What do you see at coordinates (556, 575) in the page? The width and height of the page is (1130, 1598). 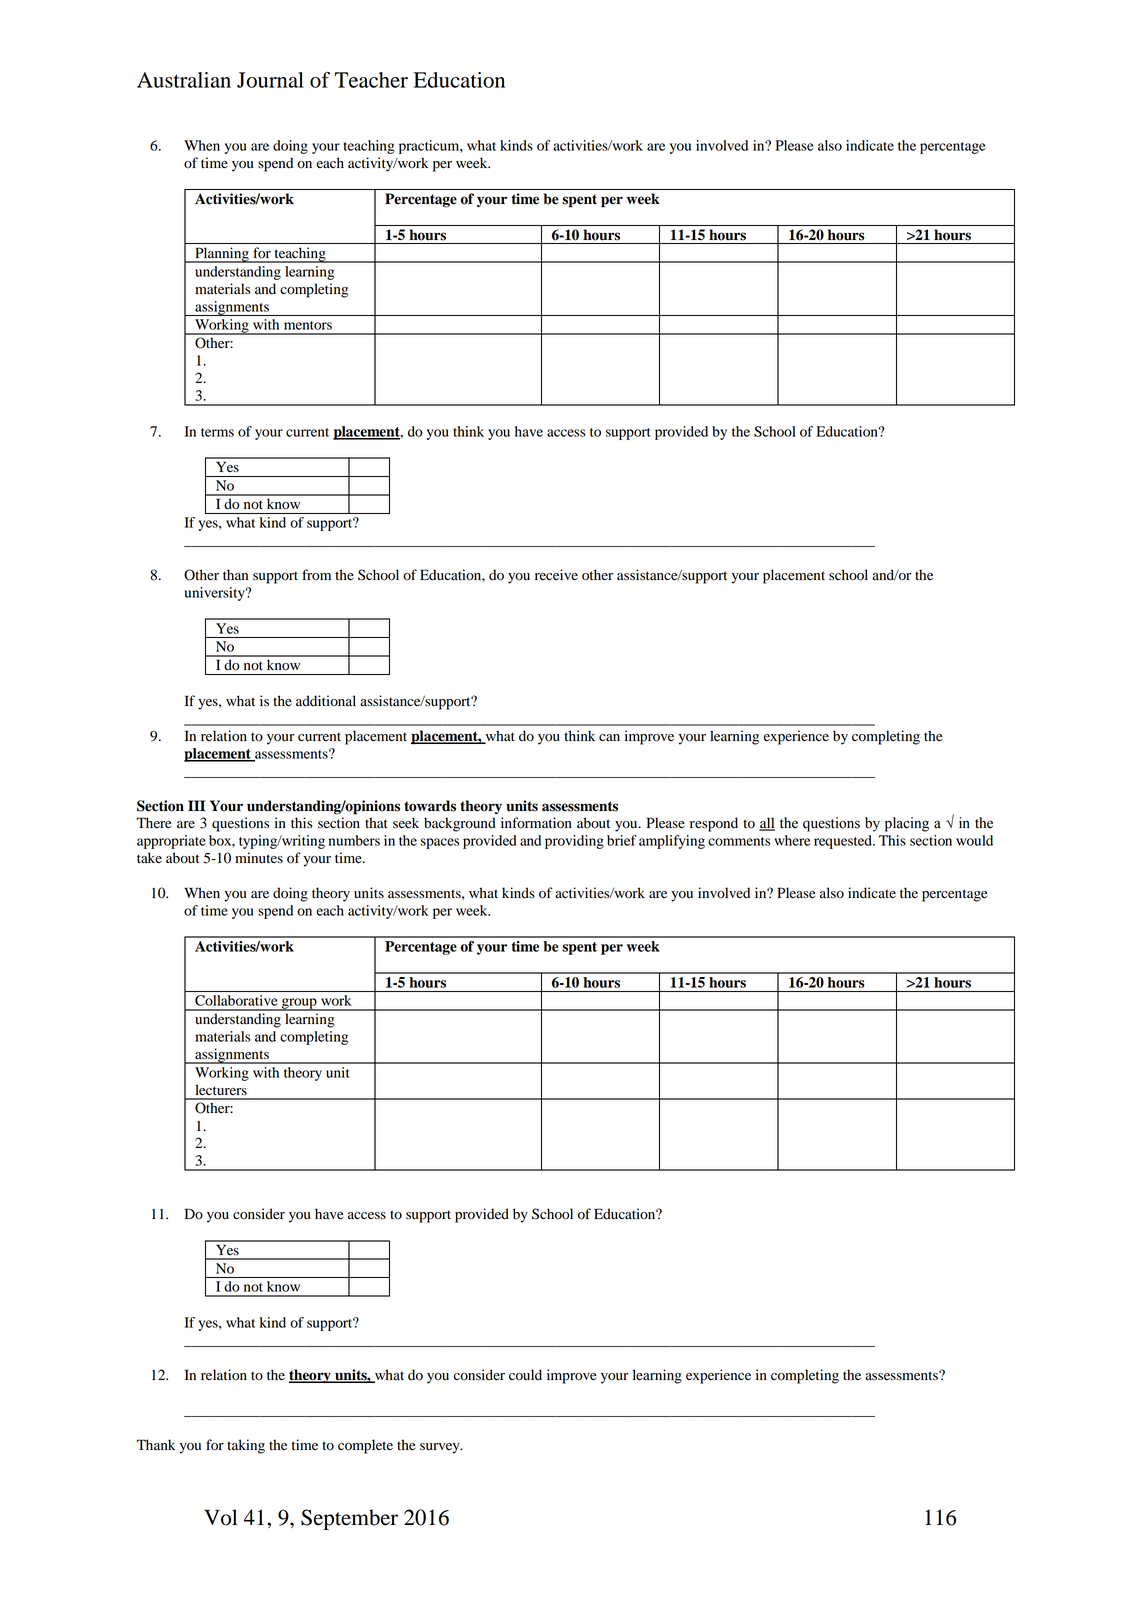 I see `receive` at bounding box center [556, 575].
